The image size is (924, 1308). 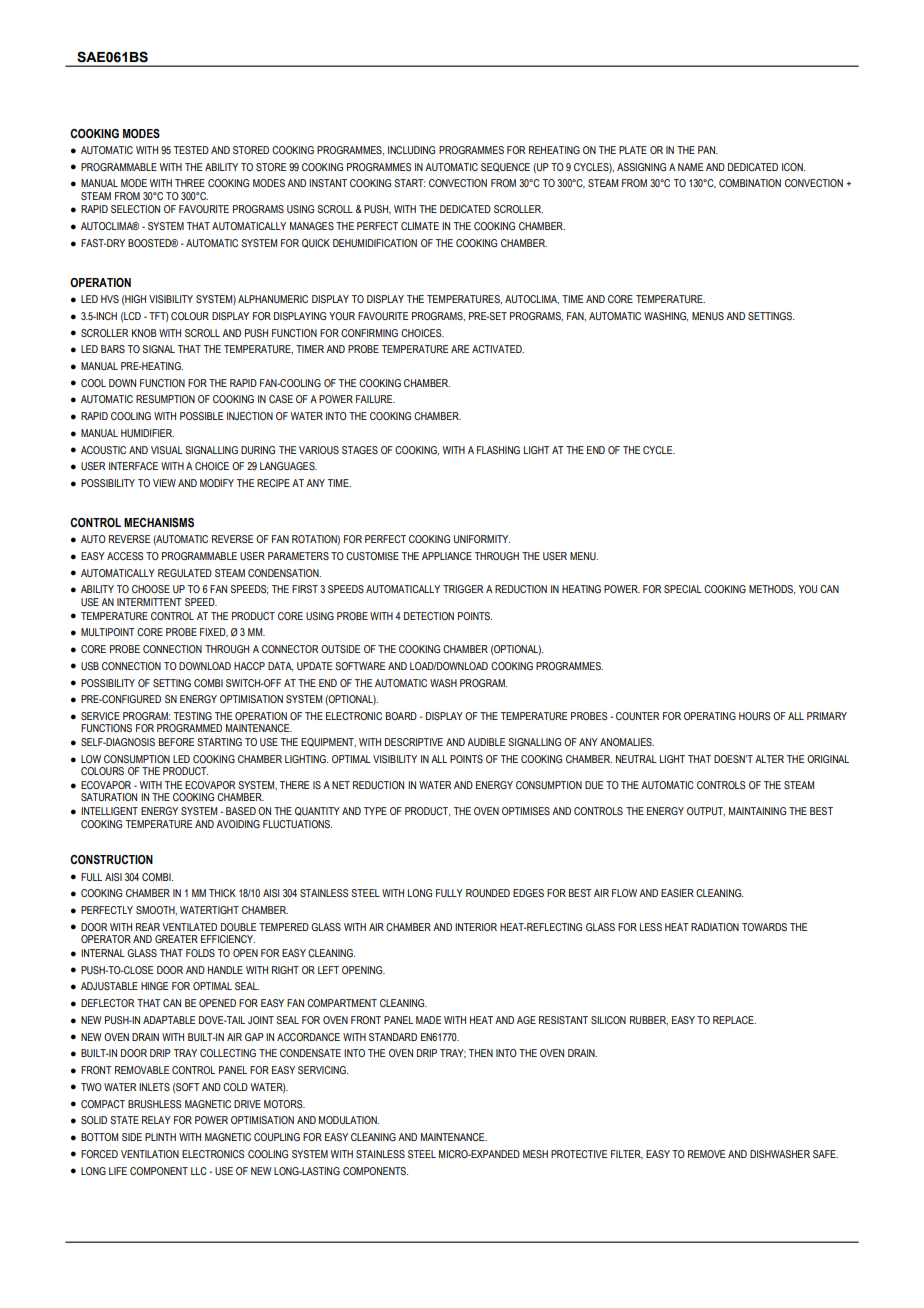 I want to click on DETECTION, so click(x=429, y=616).
